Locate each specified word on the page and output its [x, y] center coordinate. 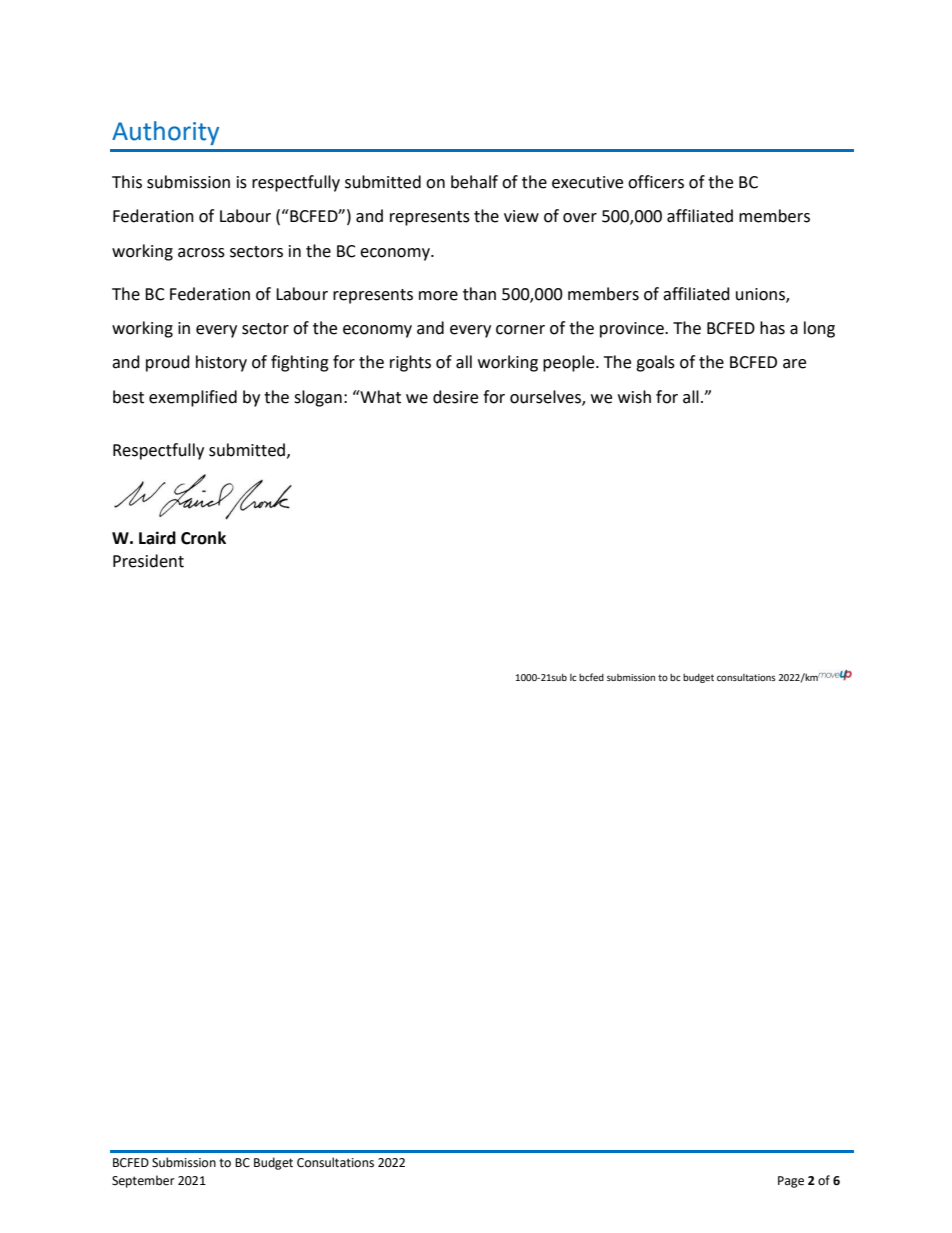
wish [634, 397]
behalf [474, 182]
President [148, 561]
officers [656, 182]
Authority [165, 133]
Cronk [203, 538]
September [143, 1181]
